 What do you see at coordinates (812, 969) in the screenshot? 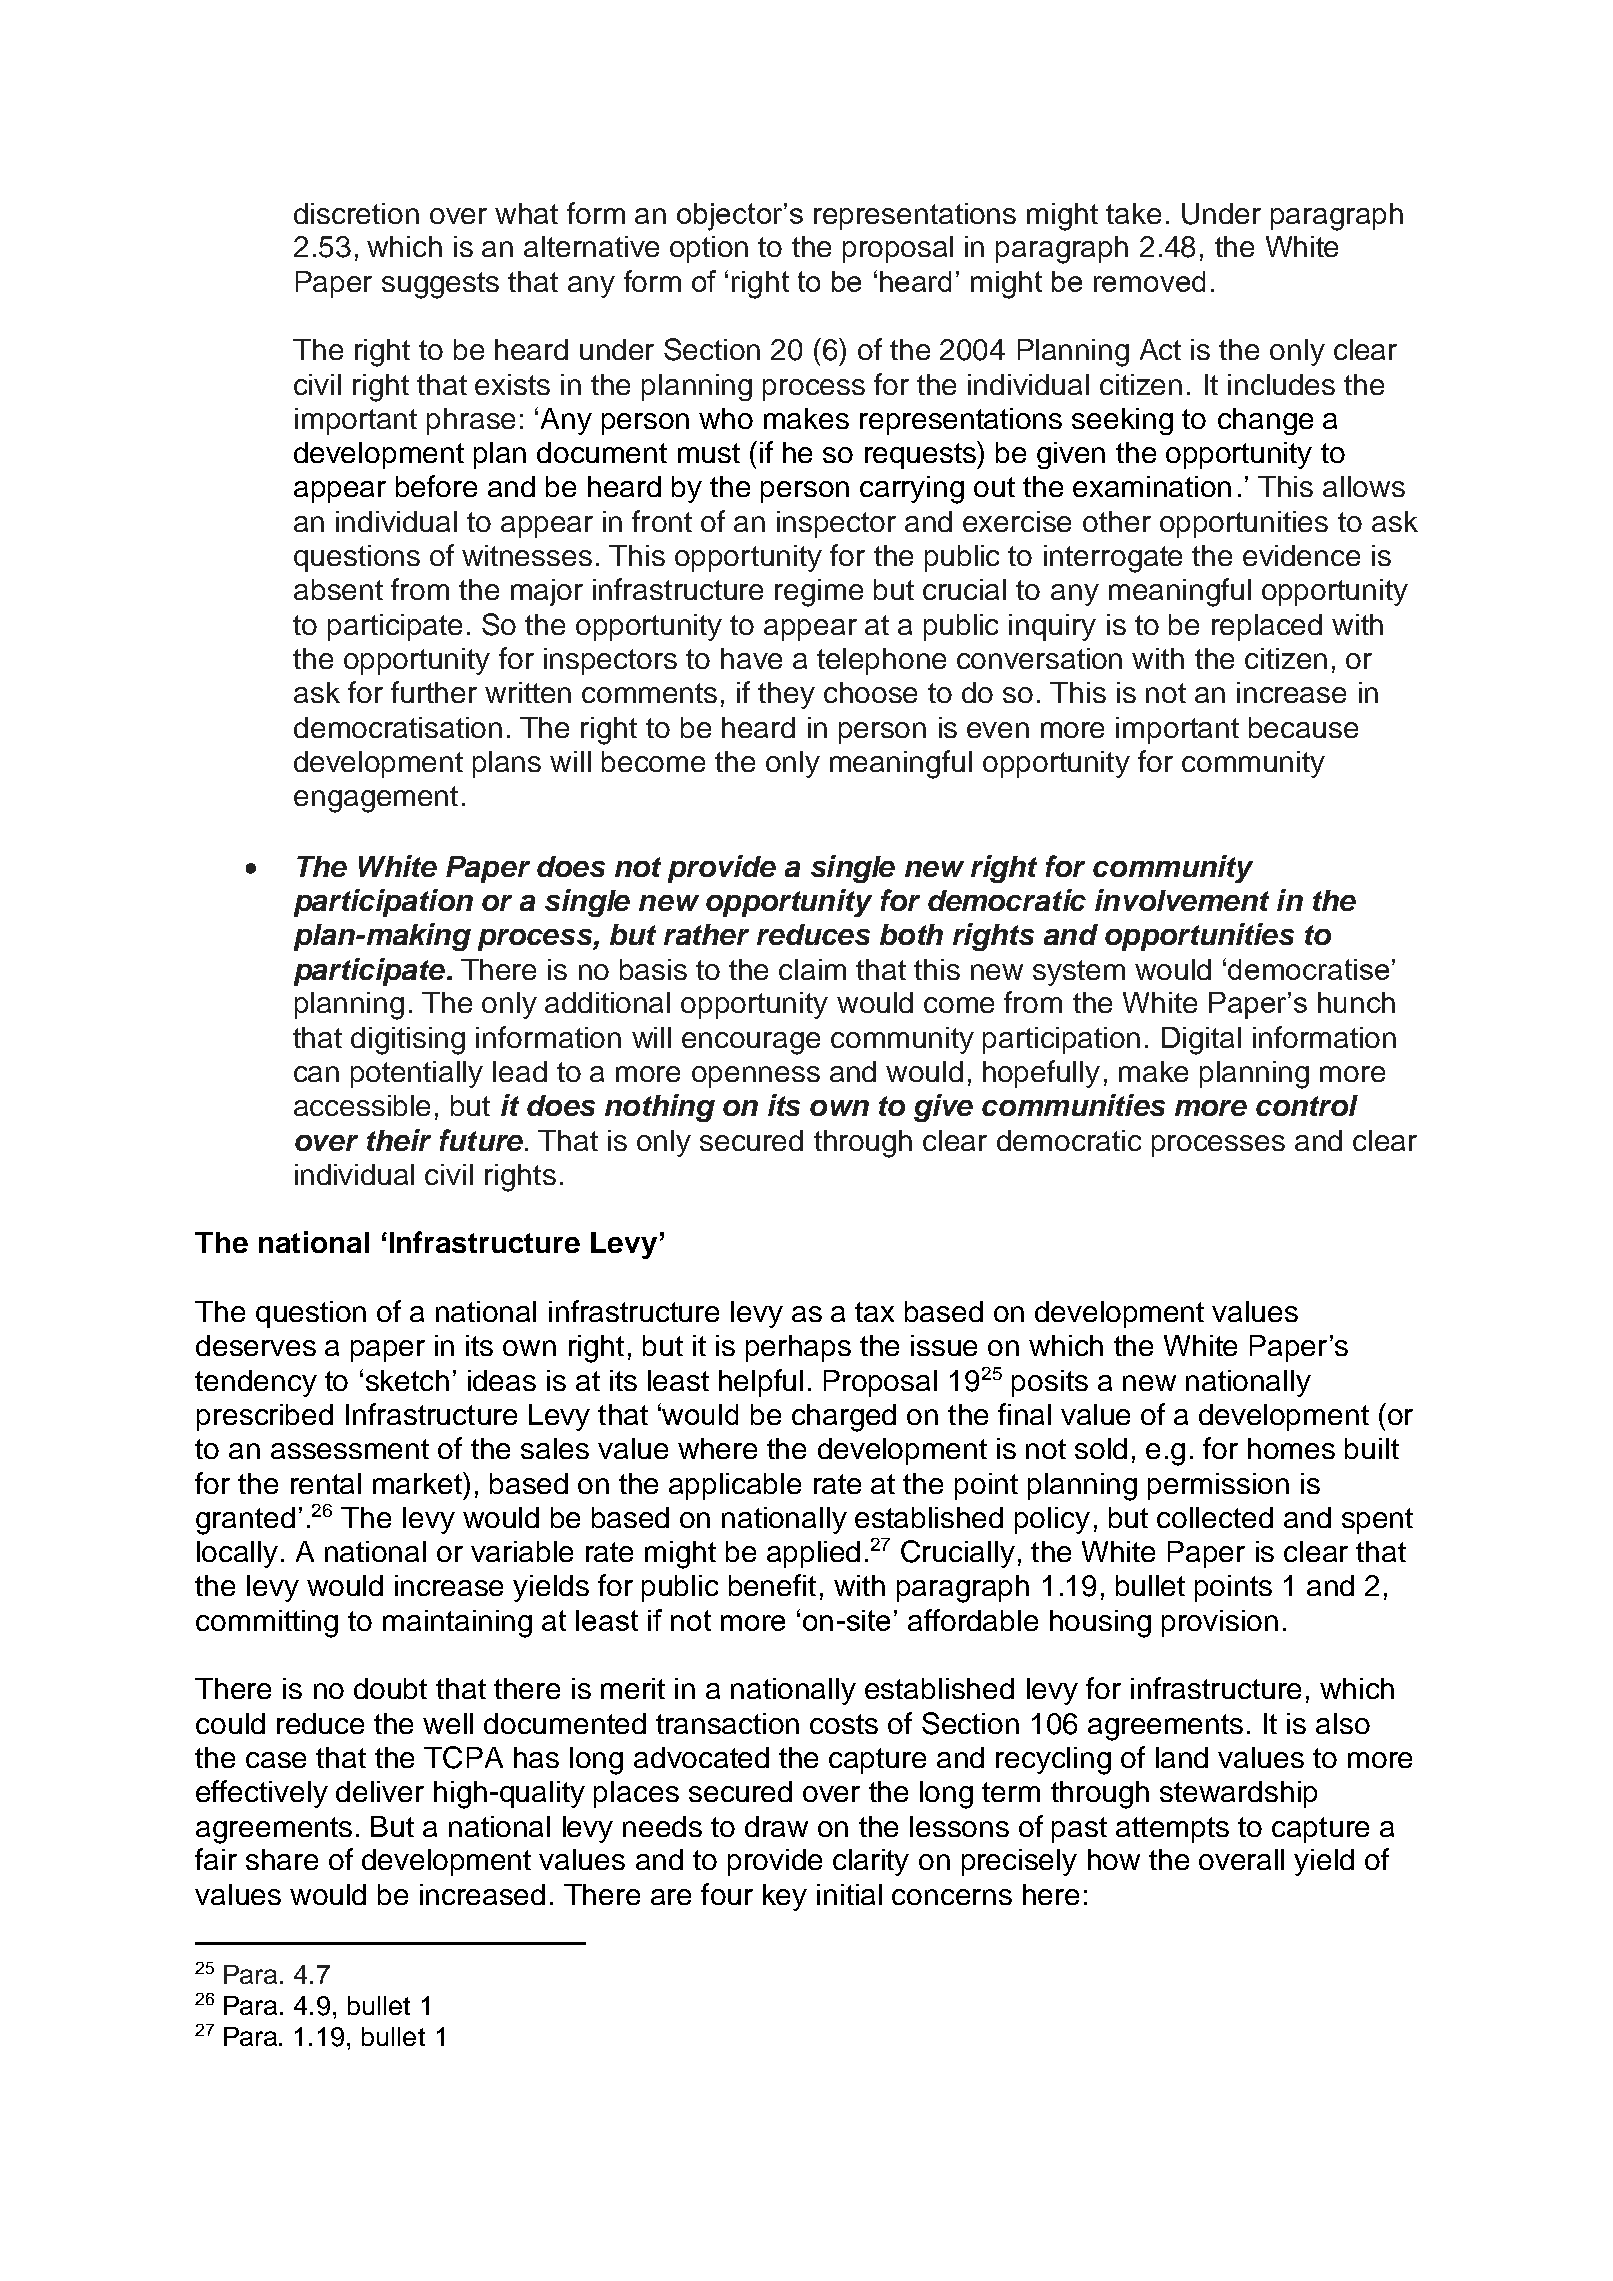
I see `claim` at bounding box center [812, 969].
